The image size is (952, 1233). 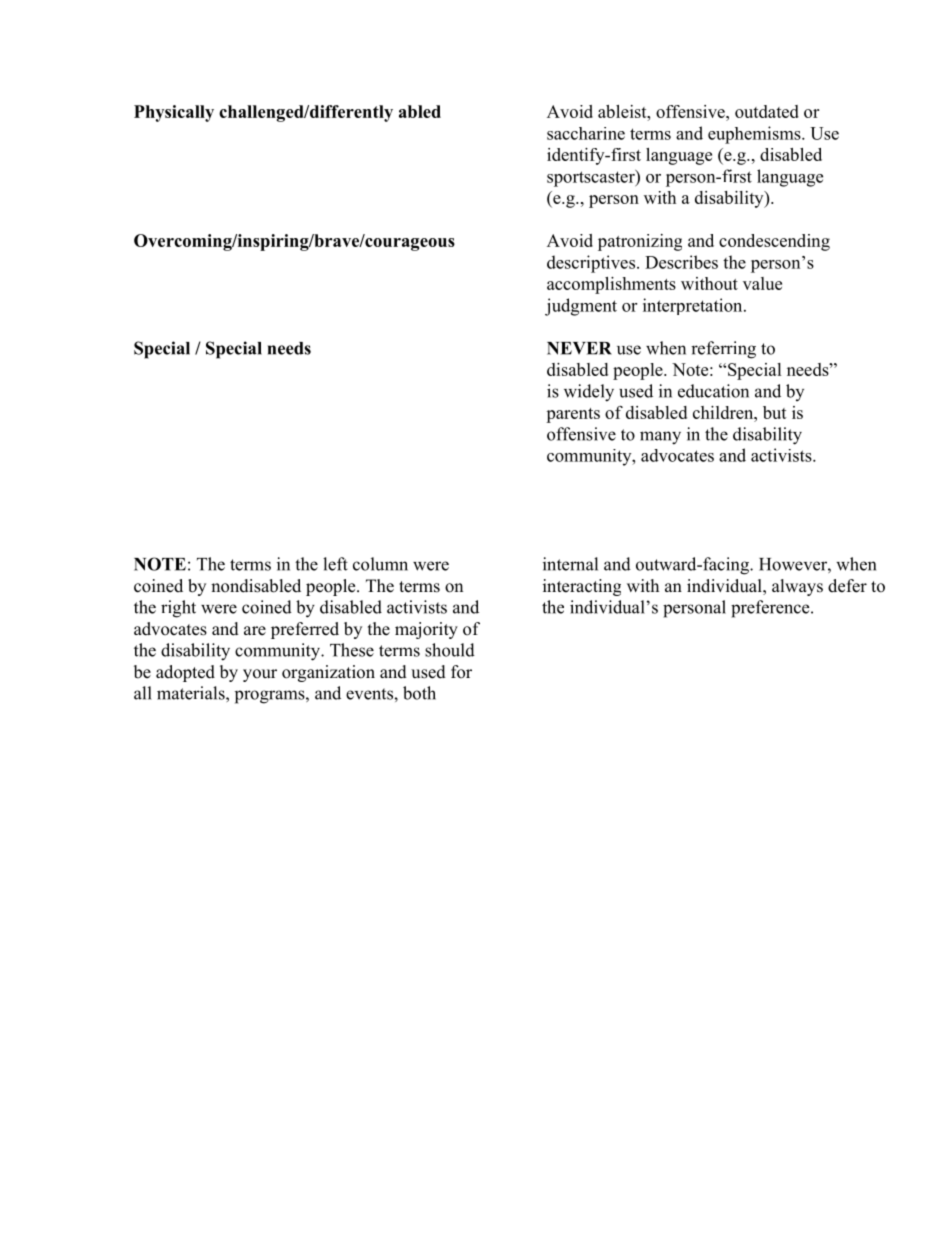 What do you see at coordinates (762, 283) in the screenshot?
I see `value` at bounding box center [762, 283].
